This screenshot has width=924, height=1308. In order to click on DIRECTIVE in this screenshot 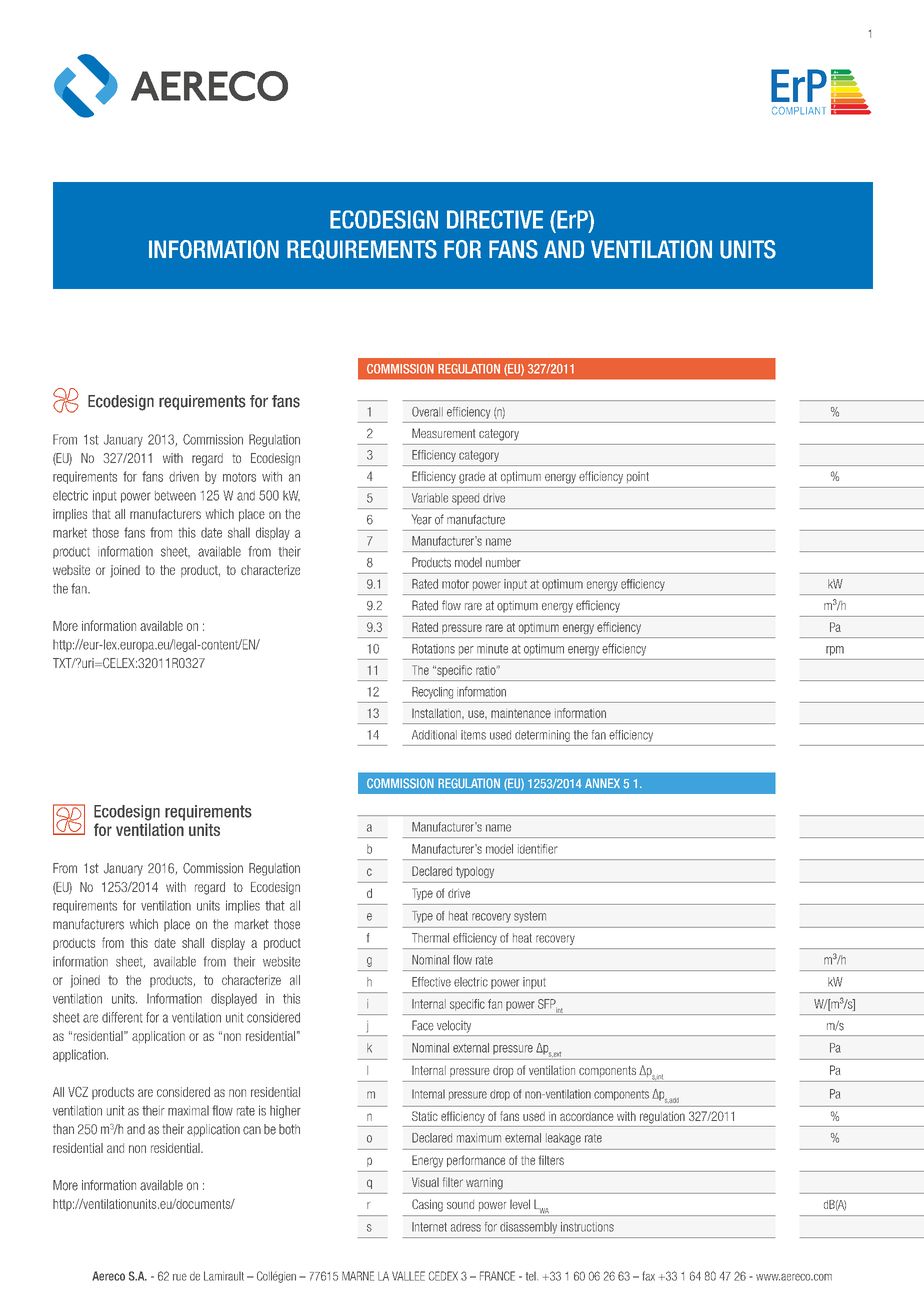, I will do `click(495, 219)`.
